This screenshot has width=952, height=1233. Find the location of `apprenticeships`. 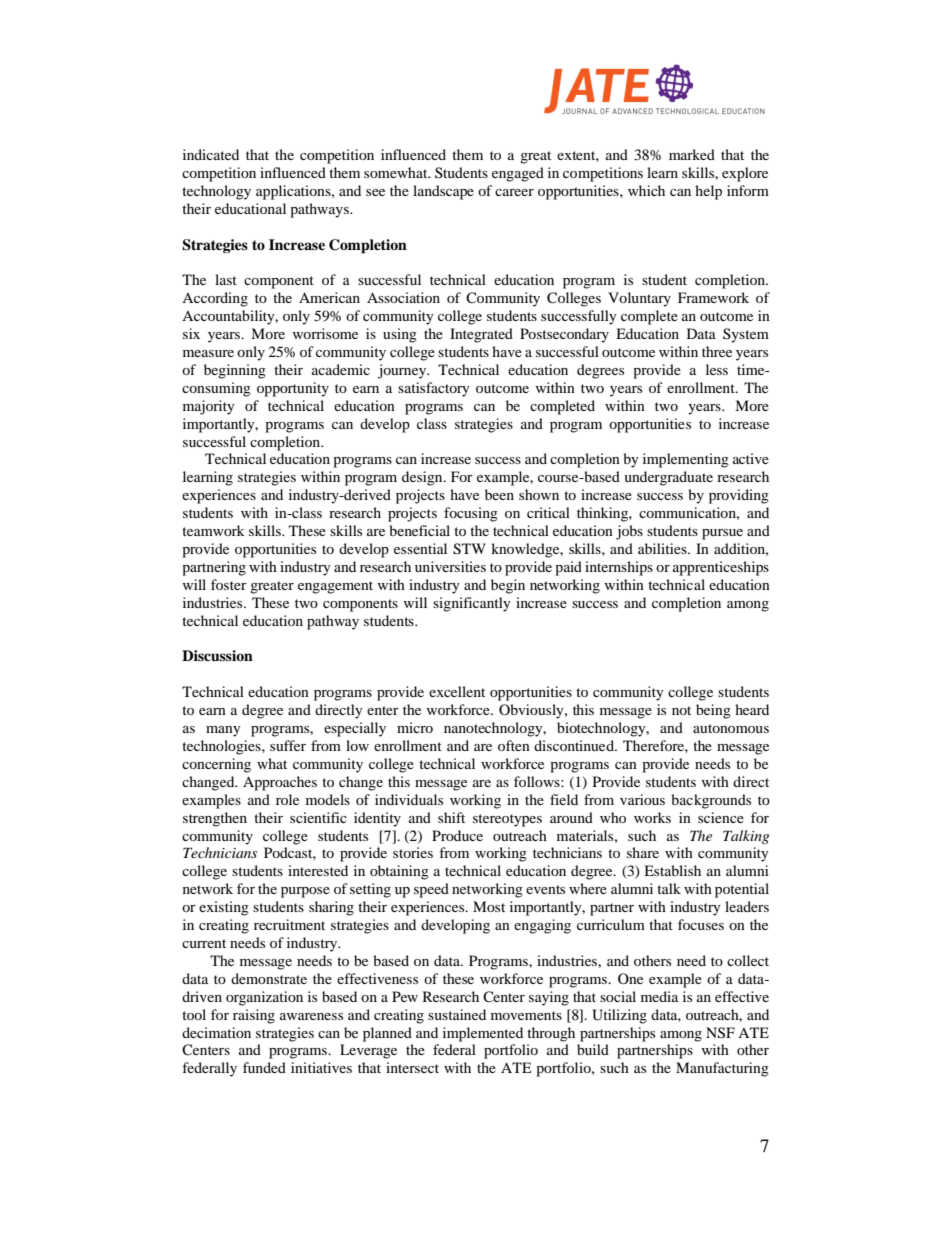

apprenticeships is located at coordinates (721, 568).
